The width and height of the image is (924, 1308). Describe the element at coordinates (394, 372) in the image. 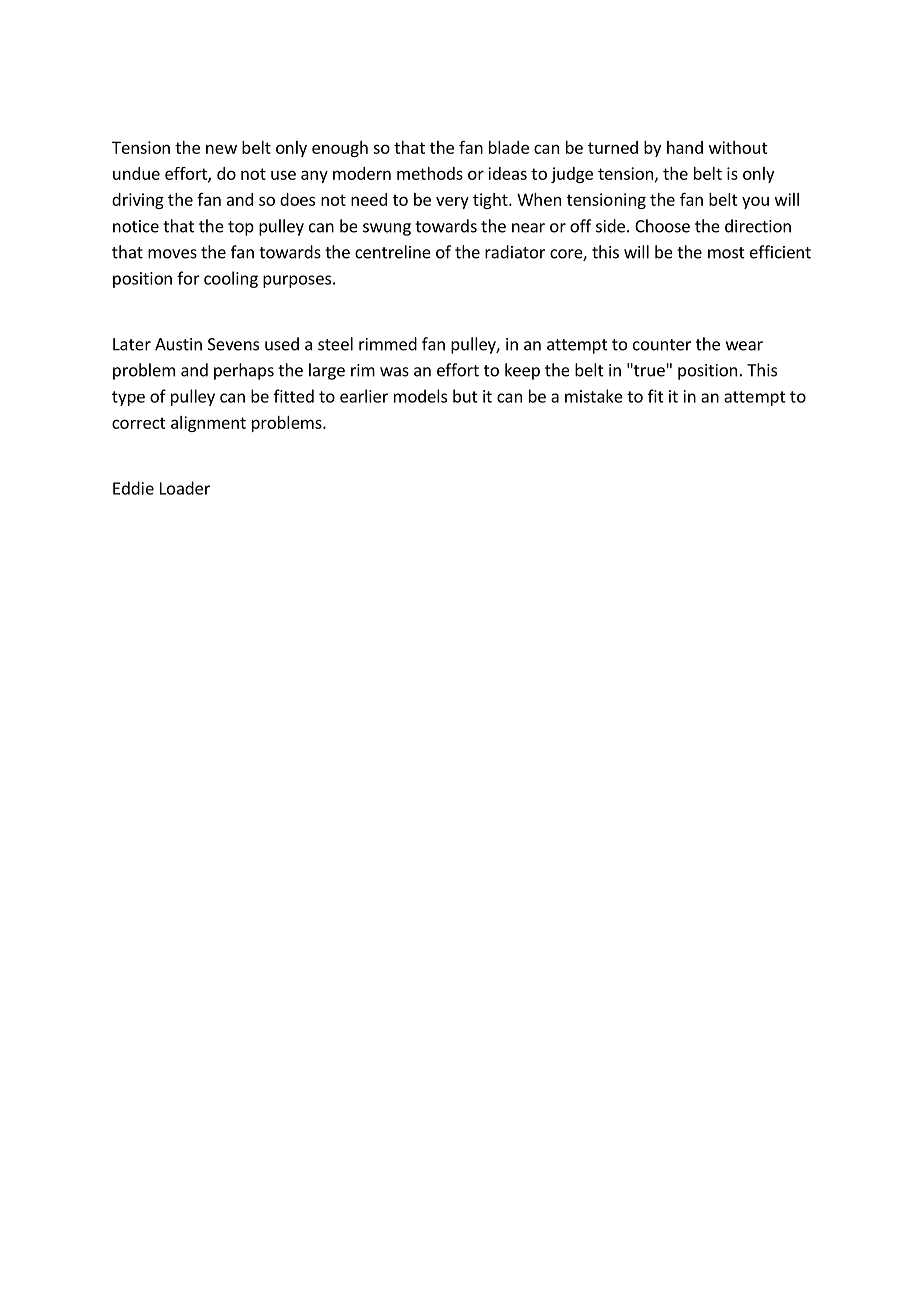

I see `was` at that location.
